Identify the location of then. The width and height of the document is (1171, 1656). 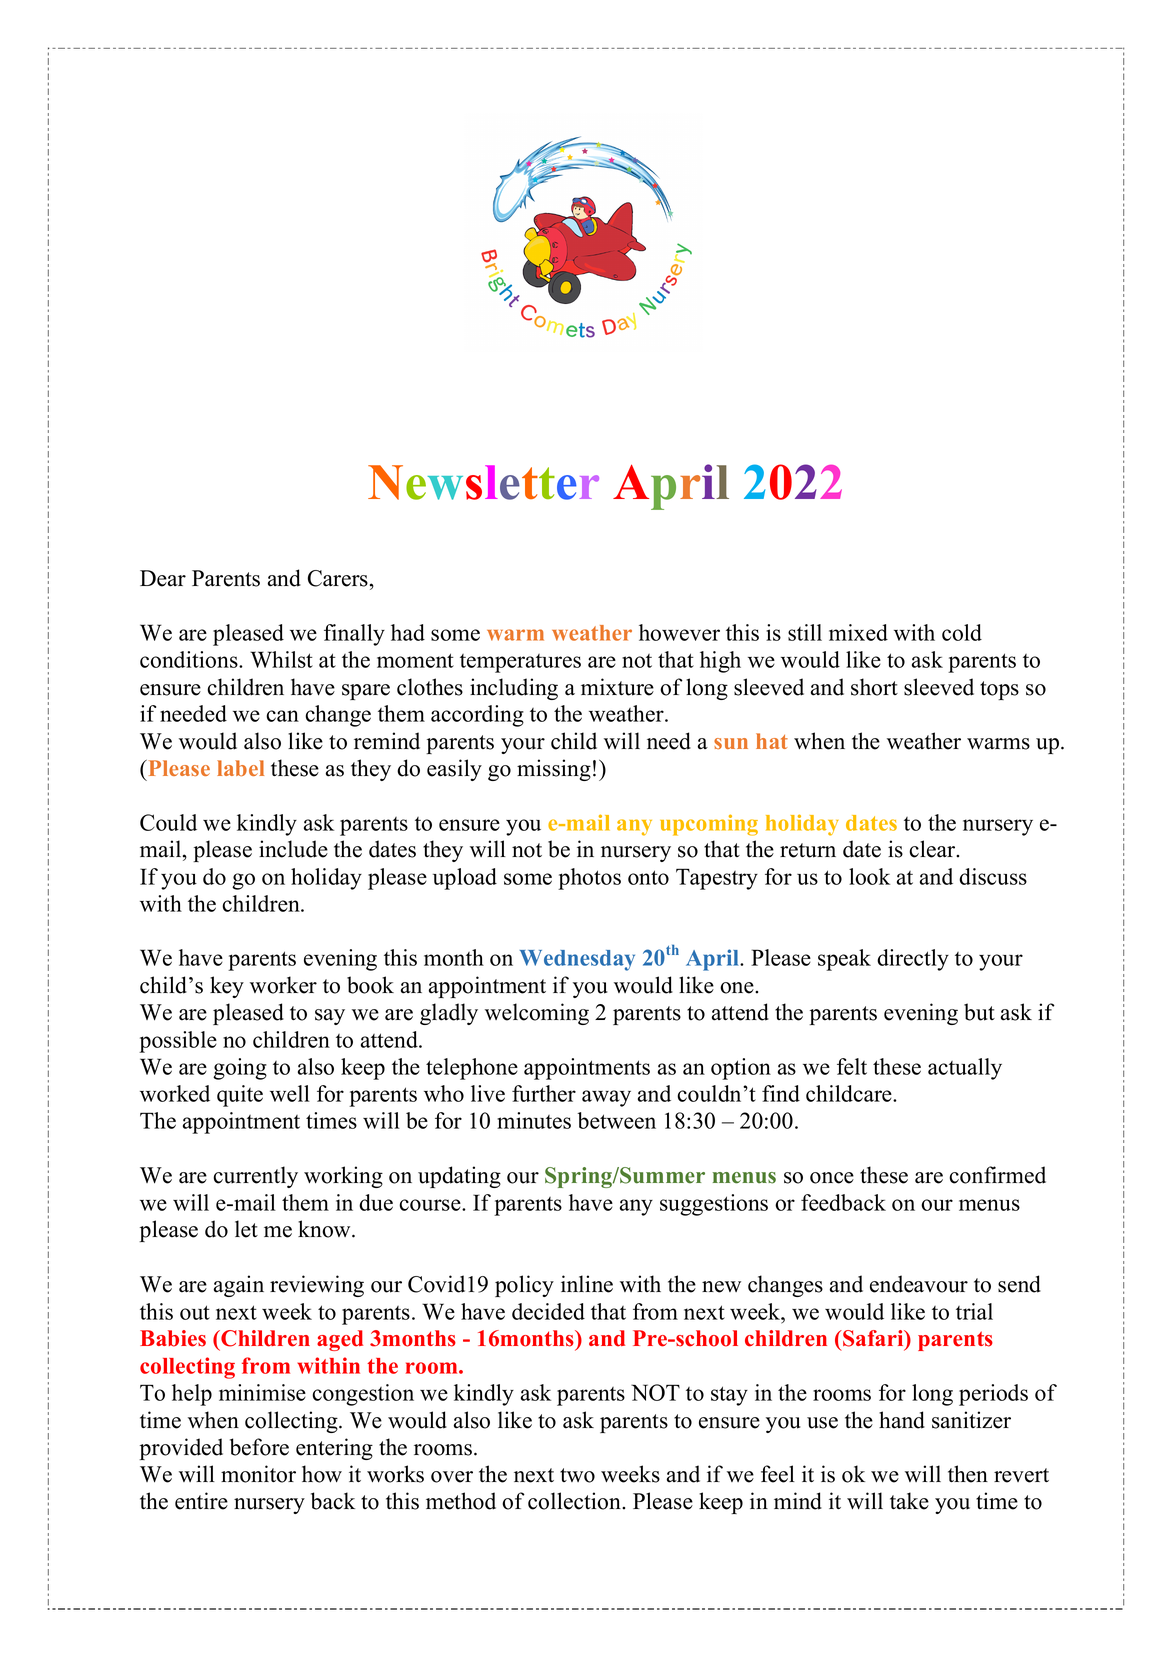
(968, 1474).
